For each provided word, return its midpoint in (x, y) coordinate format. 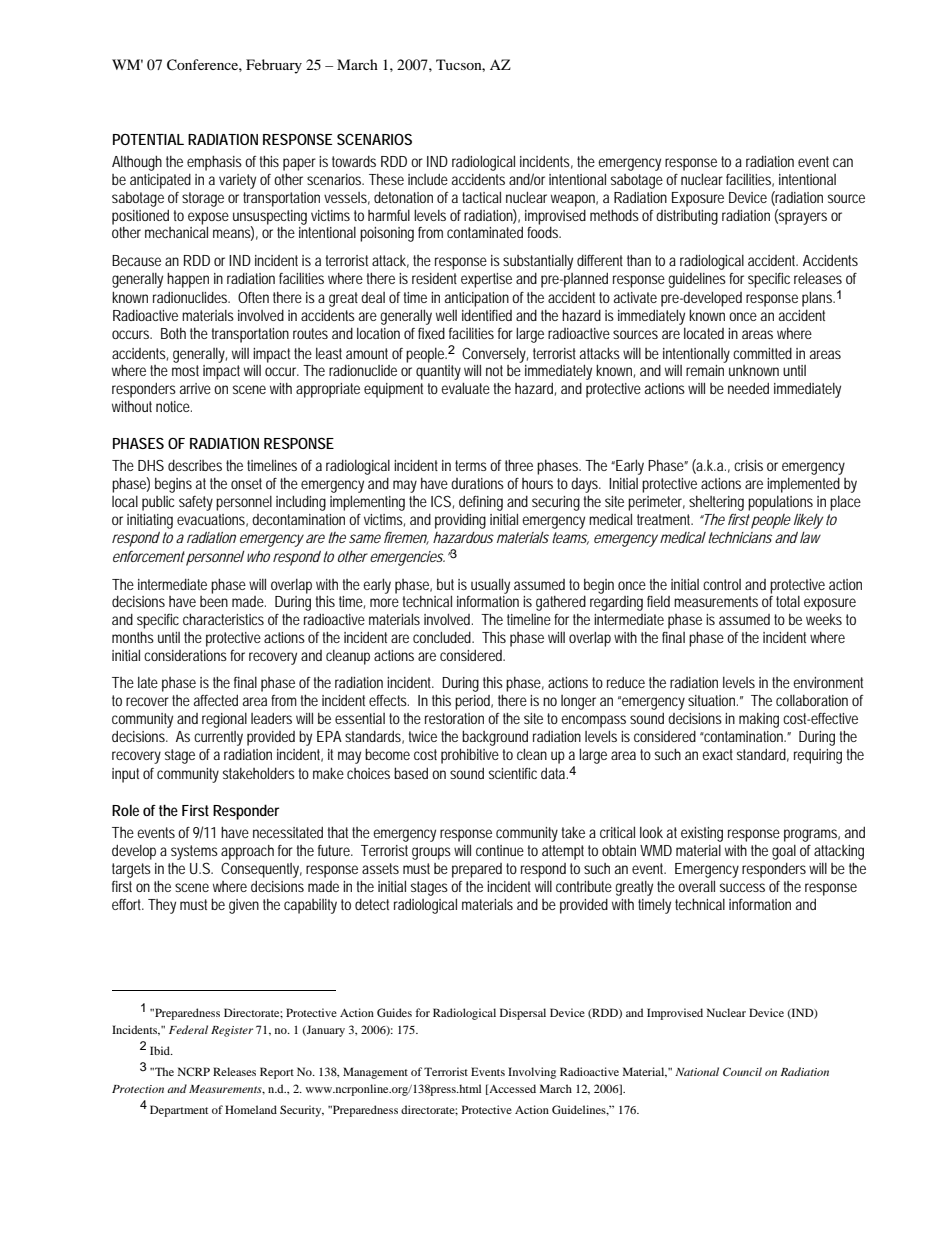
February (274, 66)
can (843, 162)
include (428, 179)
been (214, 601)
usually (490, 586)
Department (179, 1111)
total (788, 601)
